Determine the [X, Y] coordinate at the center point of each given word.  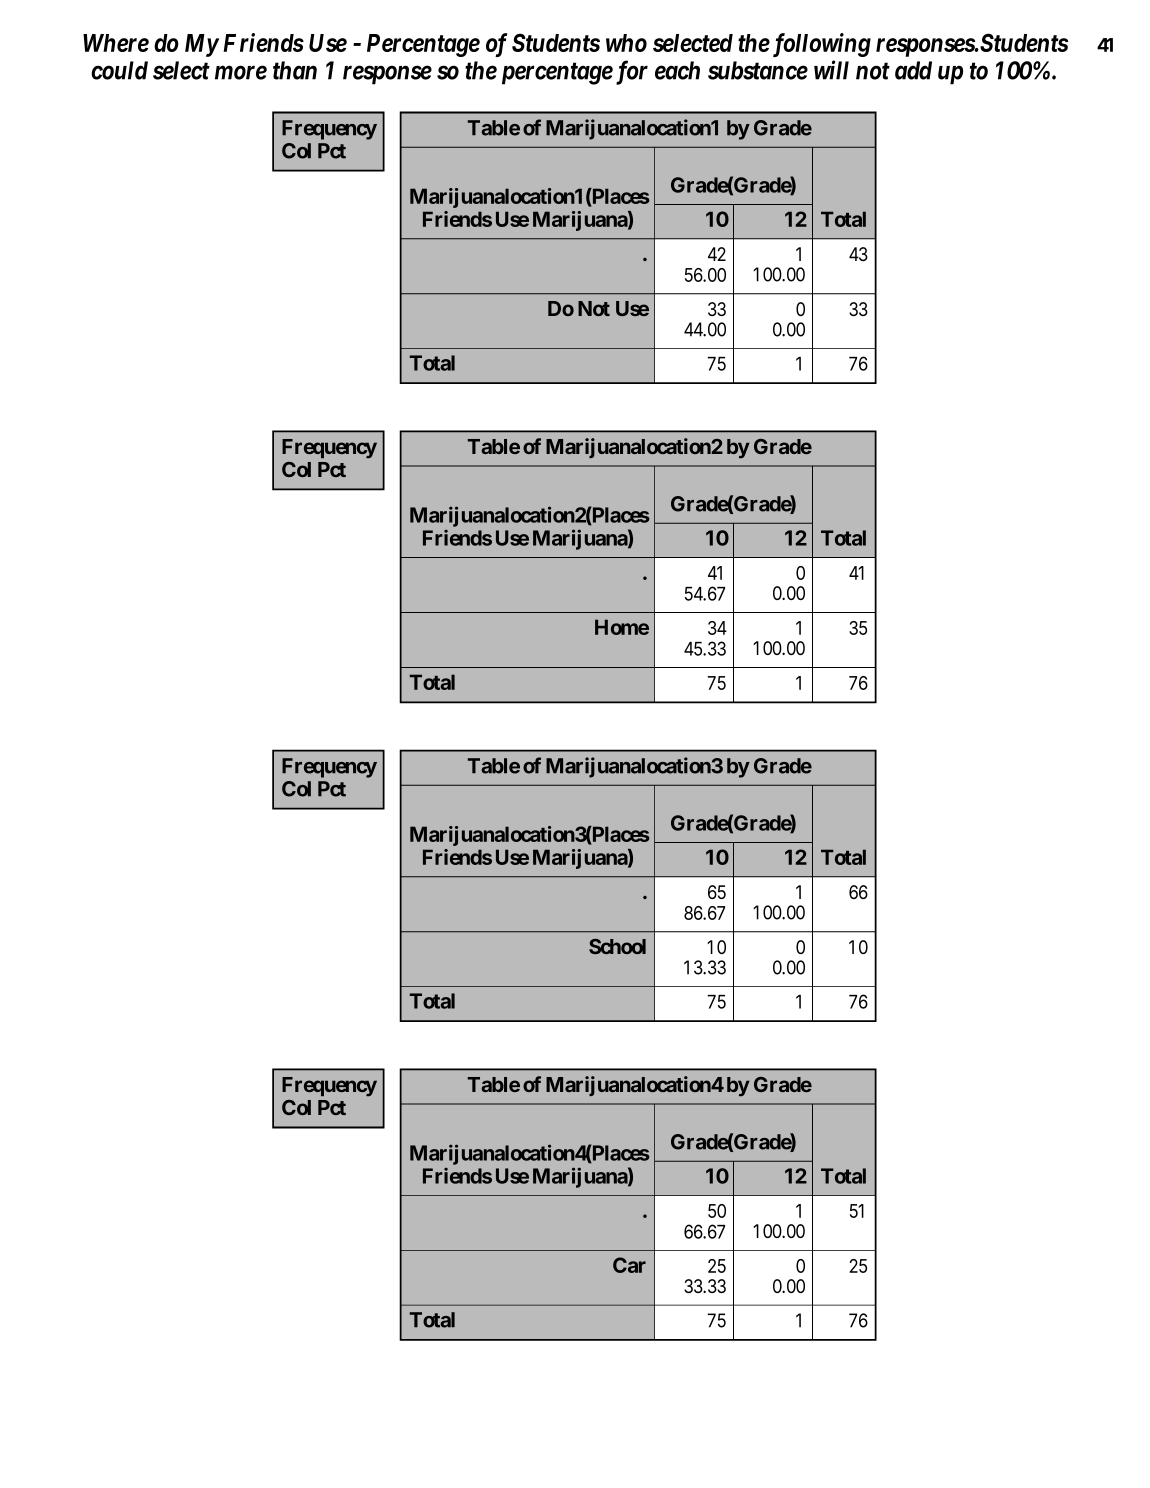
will [831, 70]
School [617, 946]
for [630, 72]
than [295, 70]
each [677, 70]
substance [758, 70]
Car [629, 1265]
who [626, 43]
